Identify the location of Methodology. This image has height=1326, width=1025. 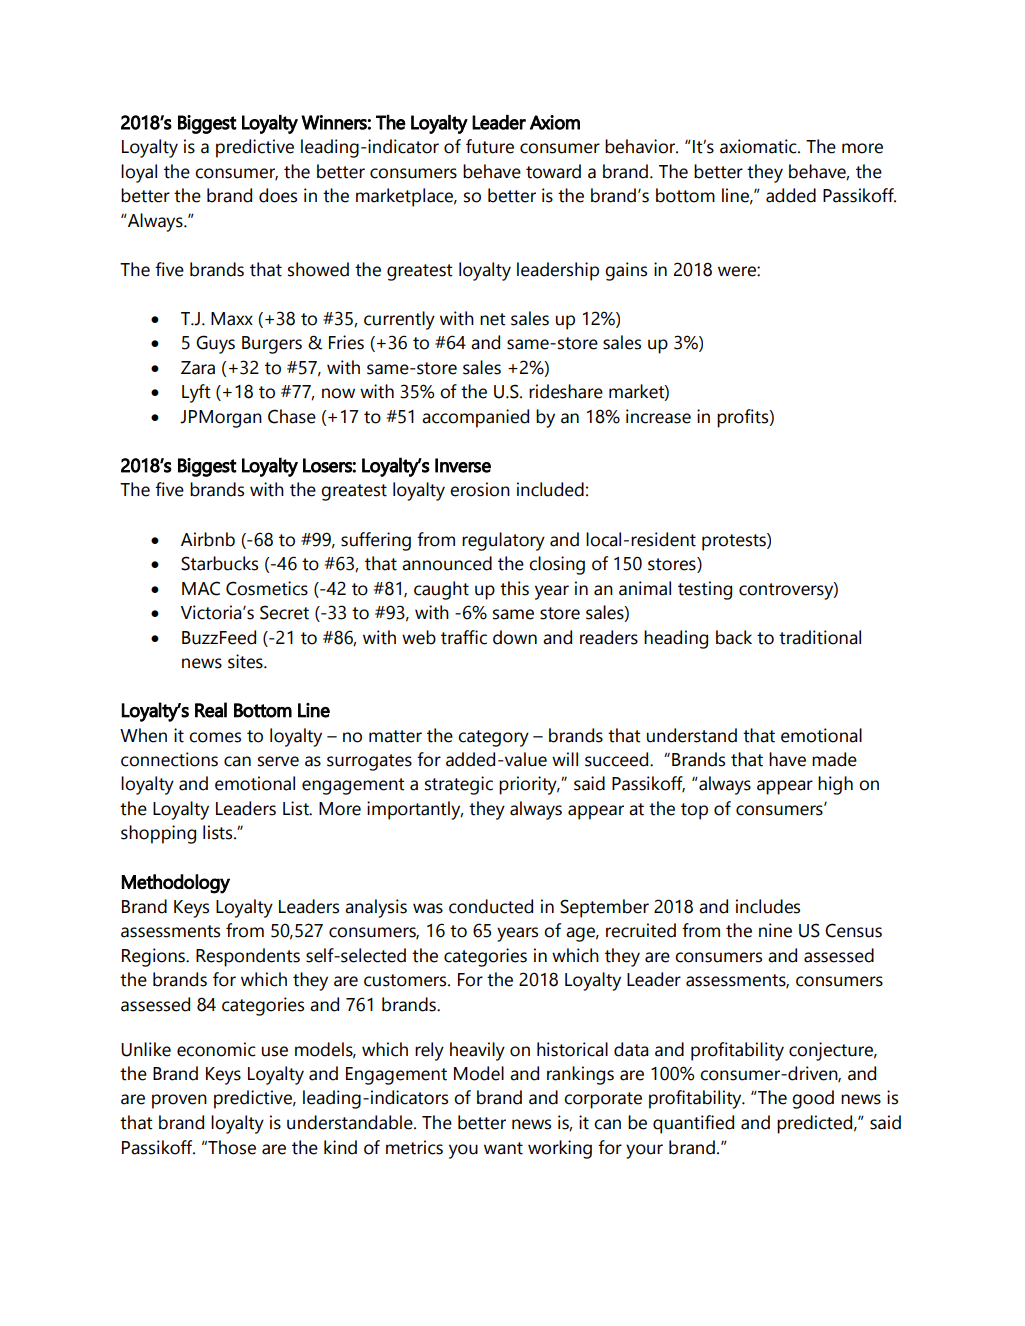
(176, 884).
